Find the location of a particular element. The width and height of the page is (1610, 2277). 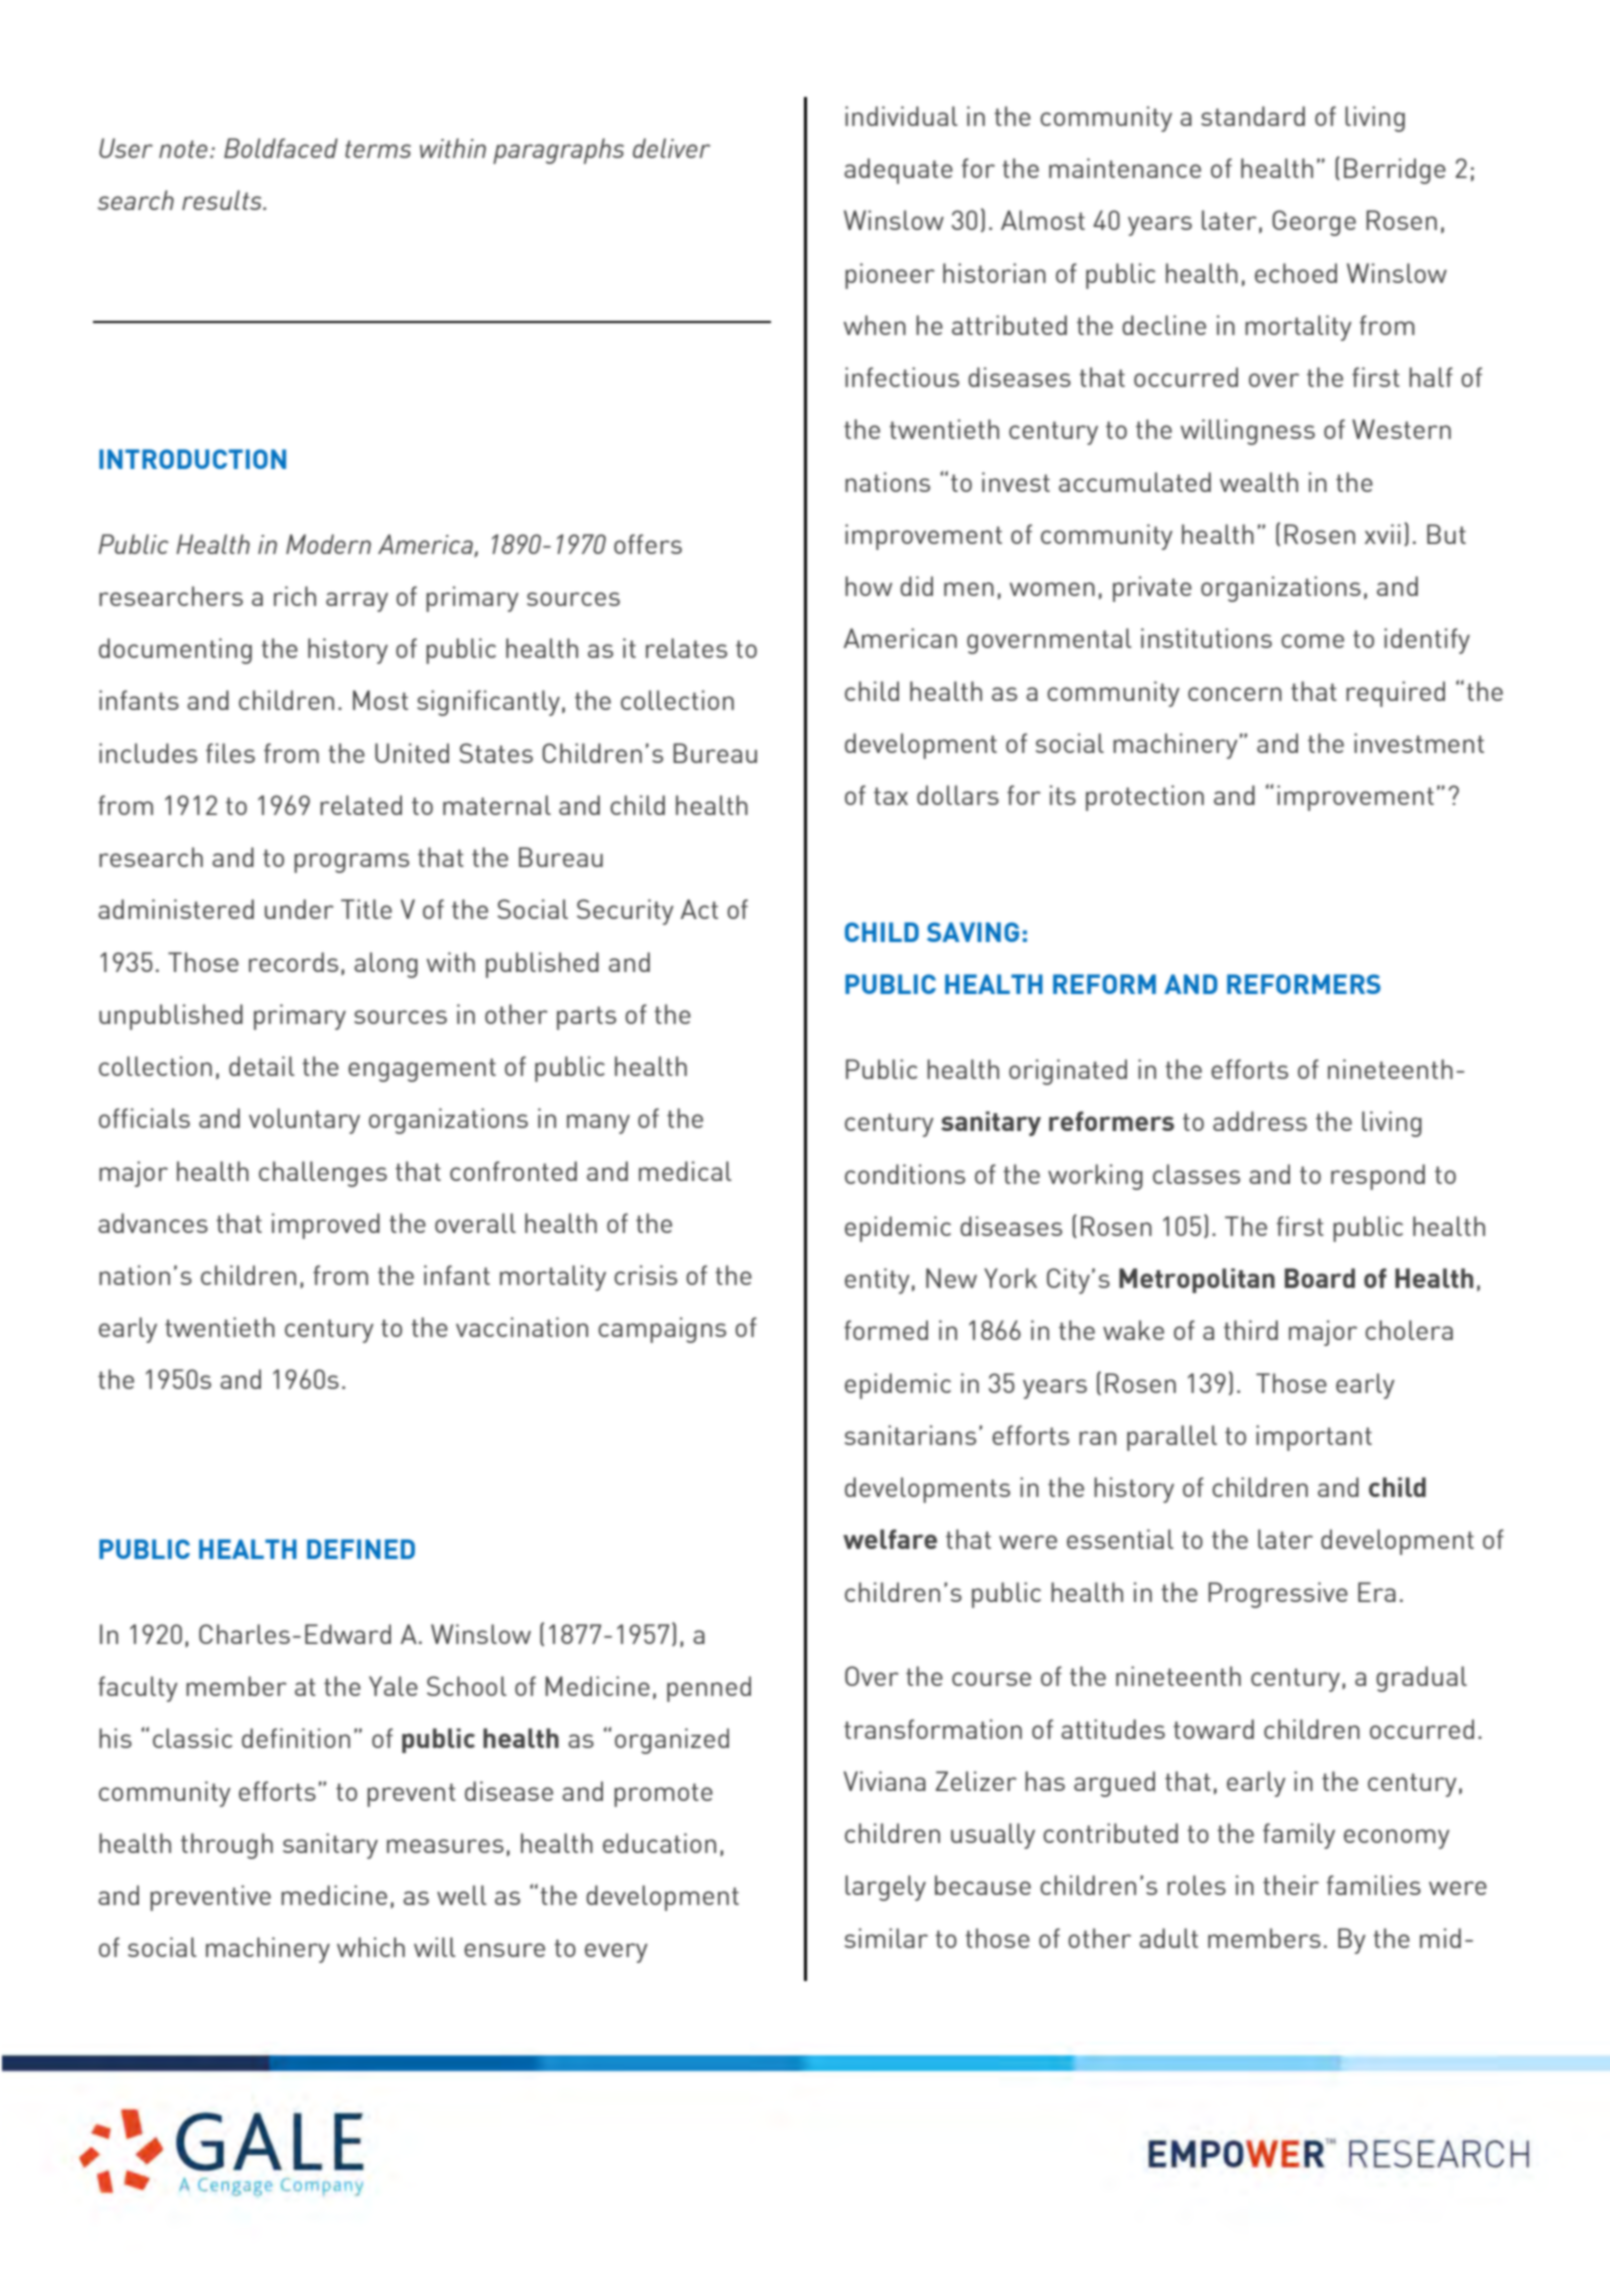

rich is located at coordinates (295, 596).
